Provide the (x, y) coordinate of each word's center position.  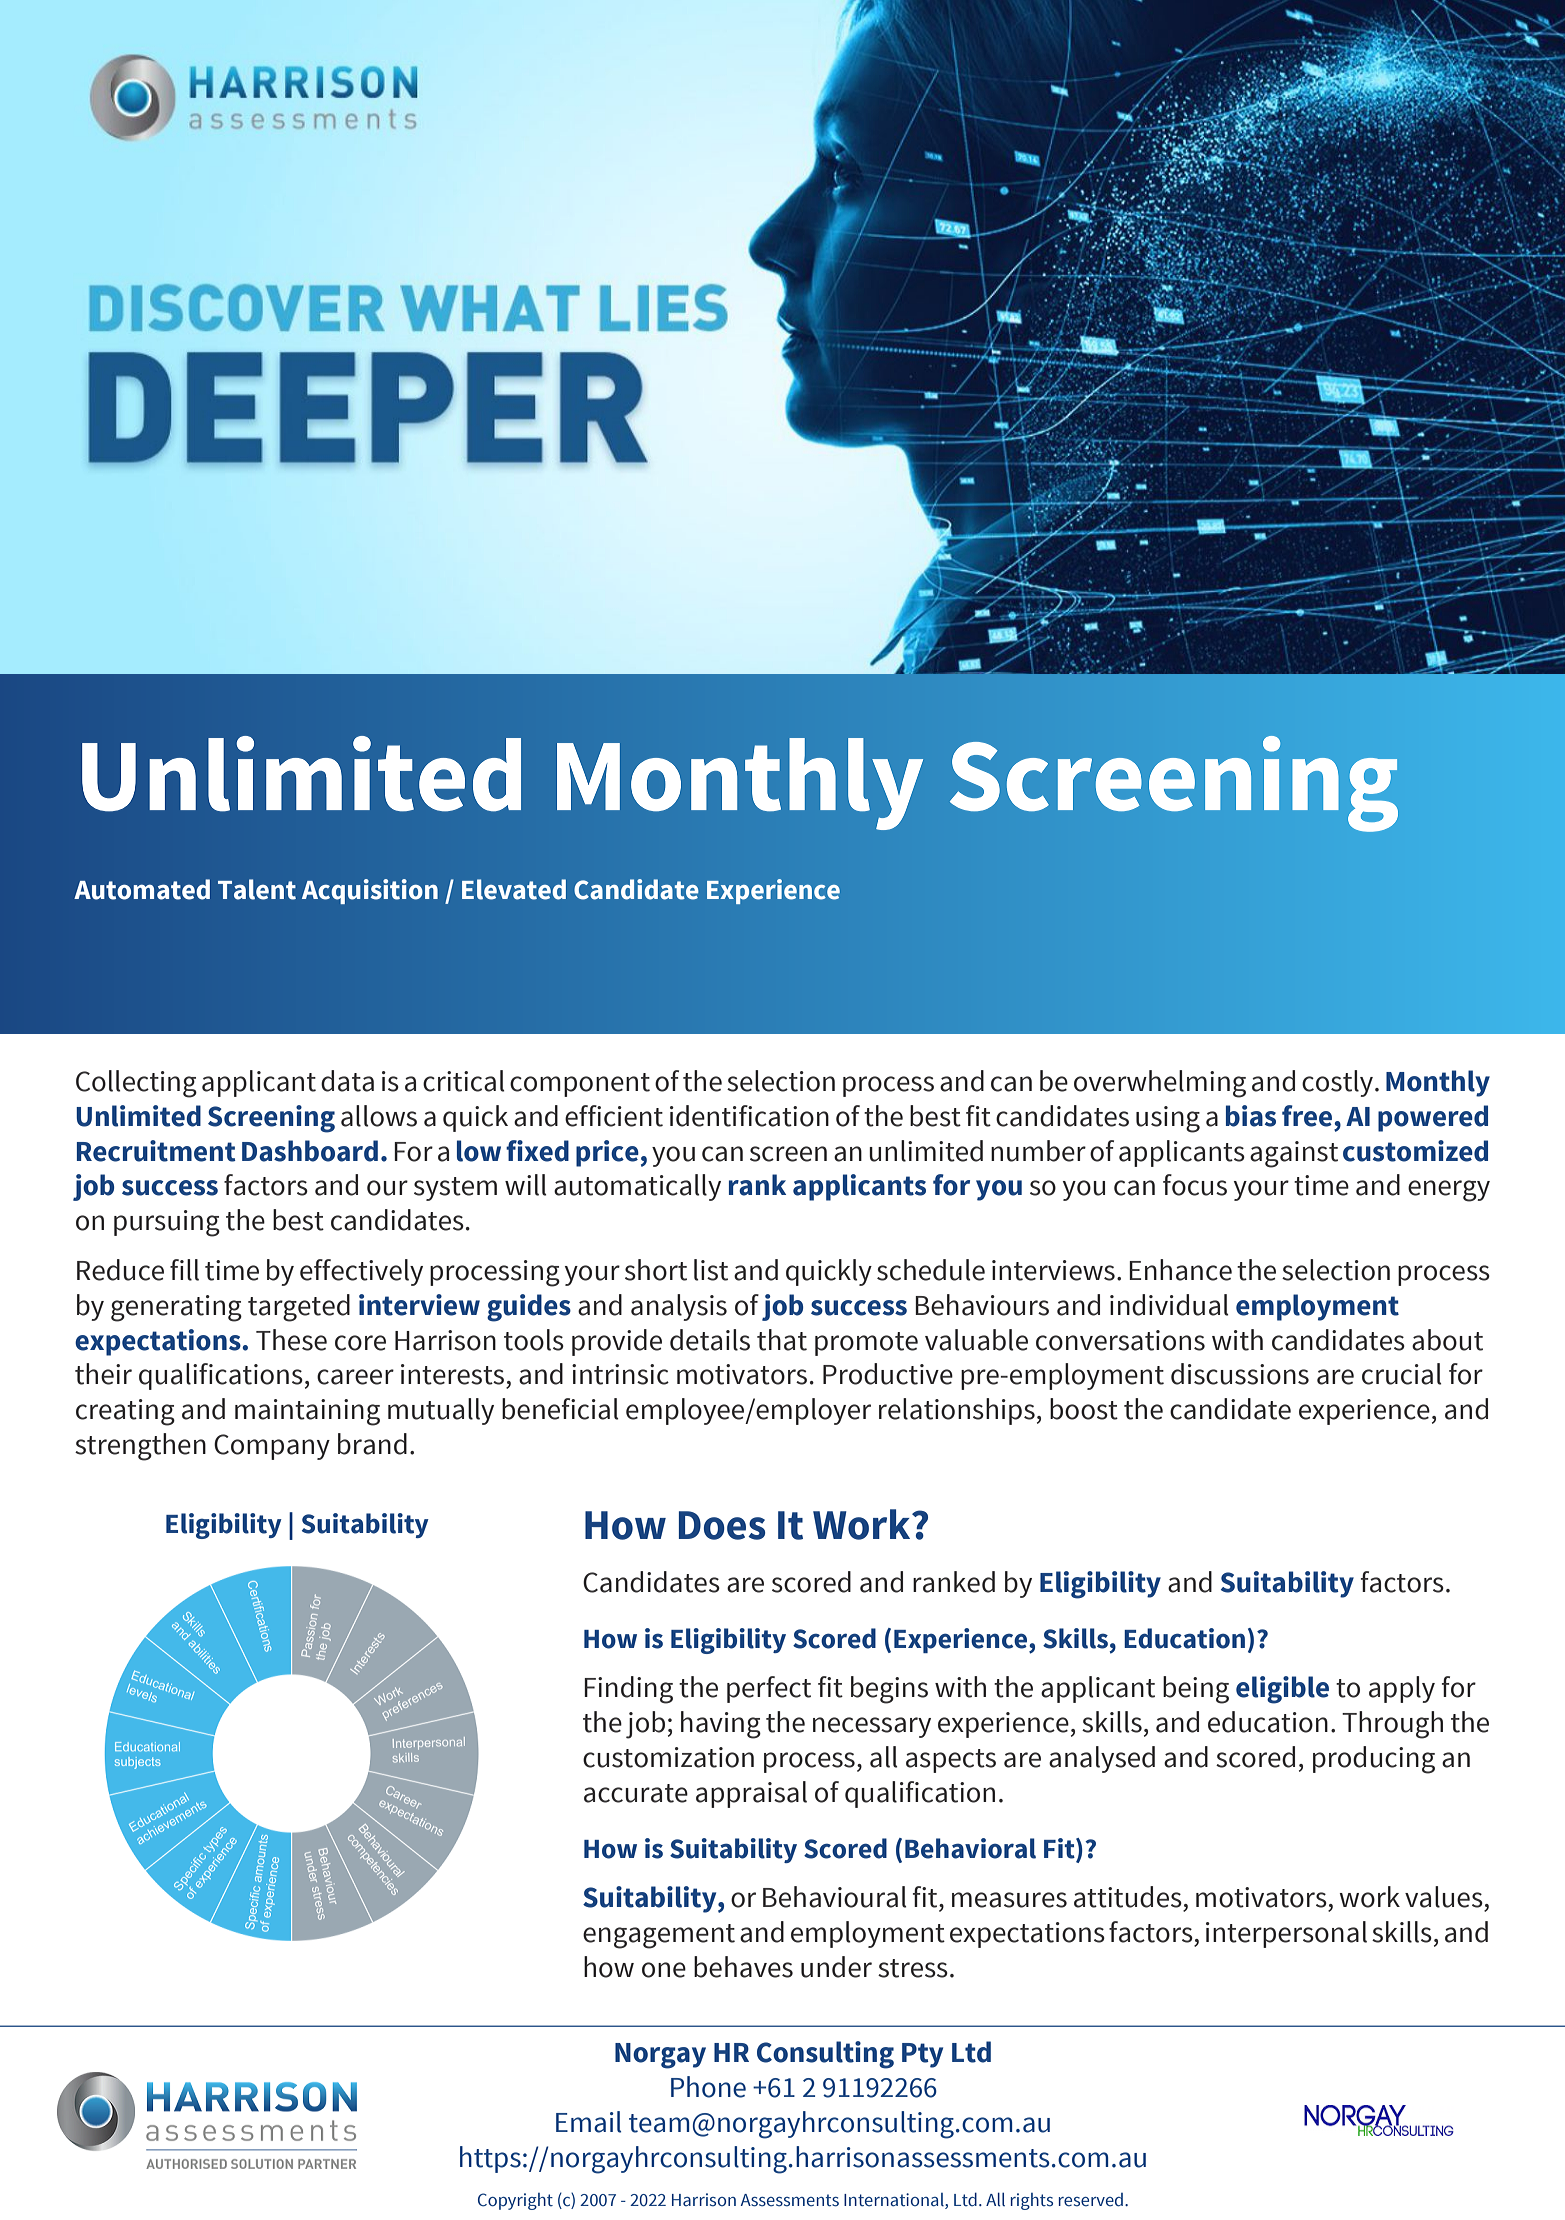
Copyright (515, 2201)
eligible (1282, 1690)
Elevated (514, 889)
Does (722, 1525)
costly (1339, 1083)
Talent (257, 889)
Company (272, 1447)
